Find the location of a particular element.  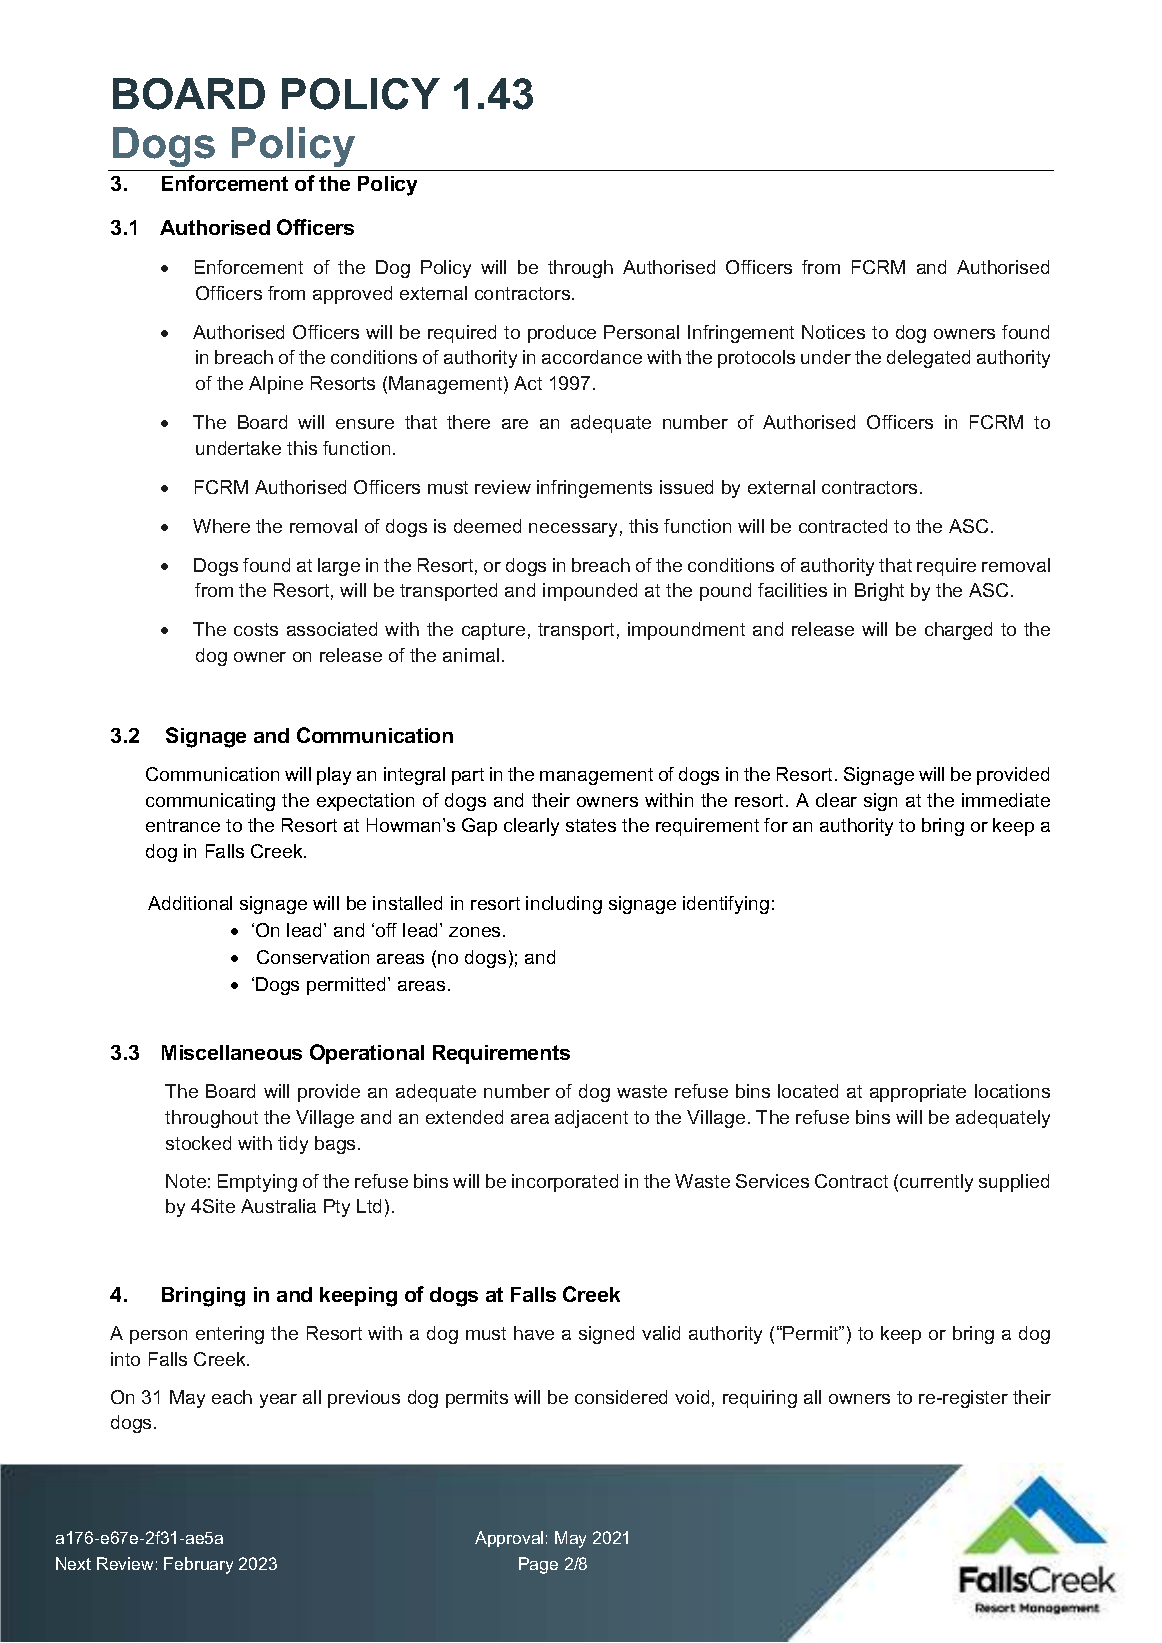

charged is located at coordinates (958, 631).
